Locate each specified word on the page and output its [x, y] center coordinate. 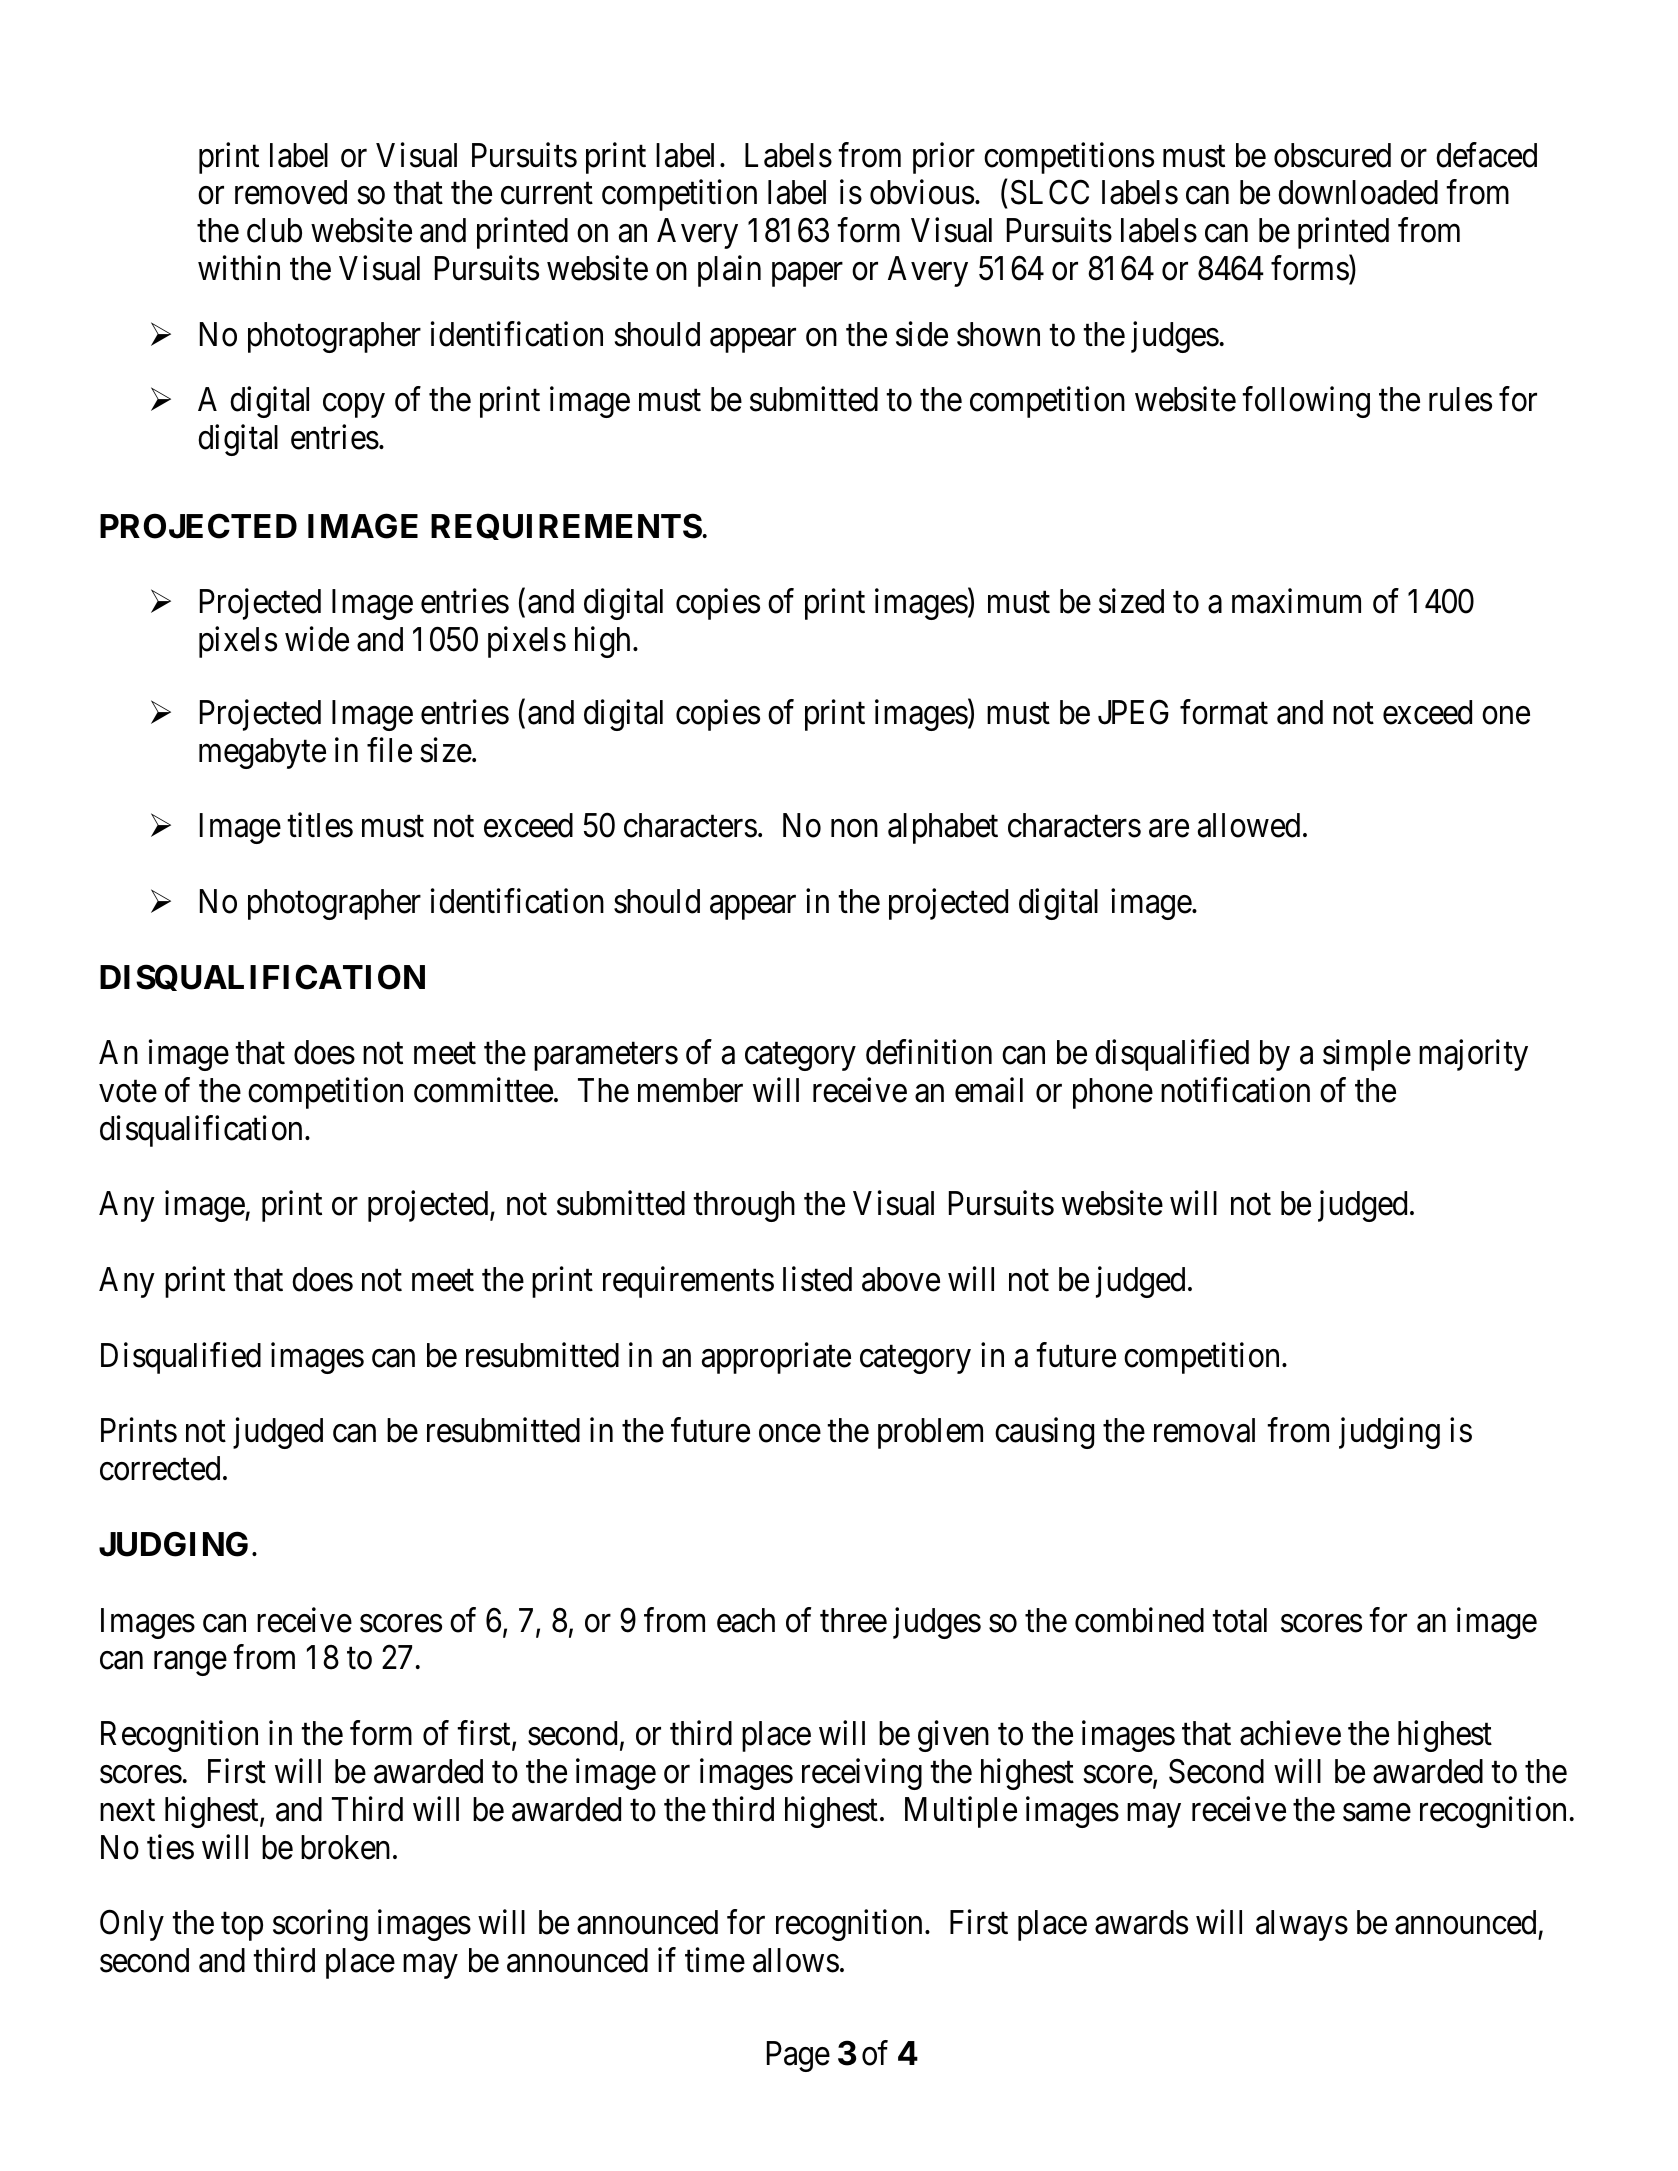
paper [807, 275]
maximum [1296, 601]
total [1239, 1620]
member [690, 1090]
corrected [160, 1468]
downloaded [1358, 192]
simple [1367, 1055]
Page [798, 2056]
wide [317, 639]
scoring [320, 1925]
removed [291, 192]
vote [128, 1092]
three [853, 1620]
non [854, 829]
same [1377, 1813]
